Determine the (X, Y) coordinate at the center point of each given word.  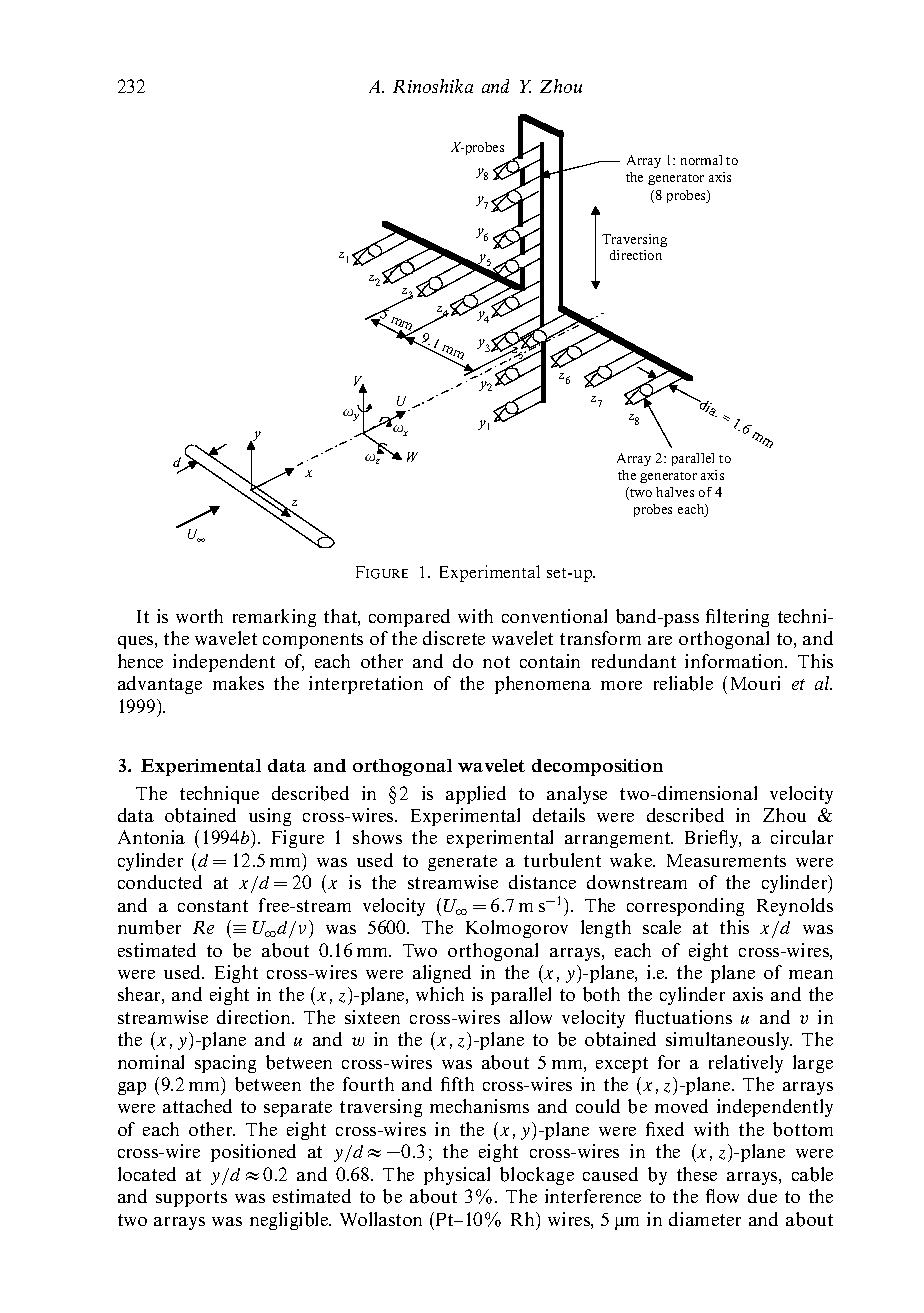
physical (457, 1176)
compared (409, 618)
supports (191, 1199)
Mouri (755, 683)
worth (199, 616)
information (736, 661)
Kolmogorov (517, 929)
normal (701, 160)
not (496, 662)
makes (238, 683)
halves (675, 492)
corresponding (685, 907)
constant (213, 906)
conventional (554, 616)
